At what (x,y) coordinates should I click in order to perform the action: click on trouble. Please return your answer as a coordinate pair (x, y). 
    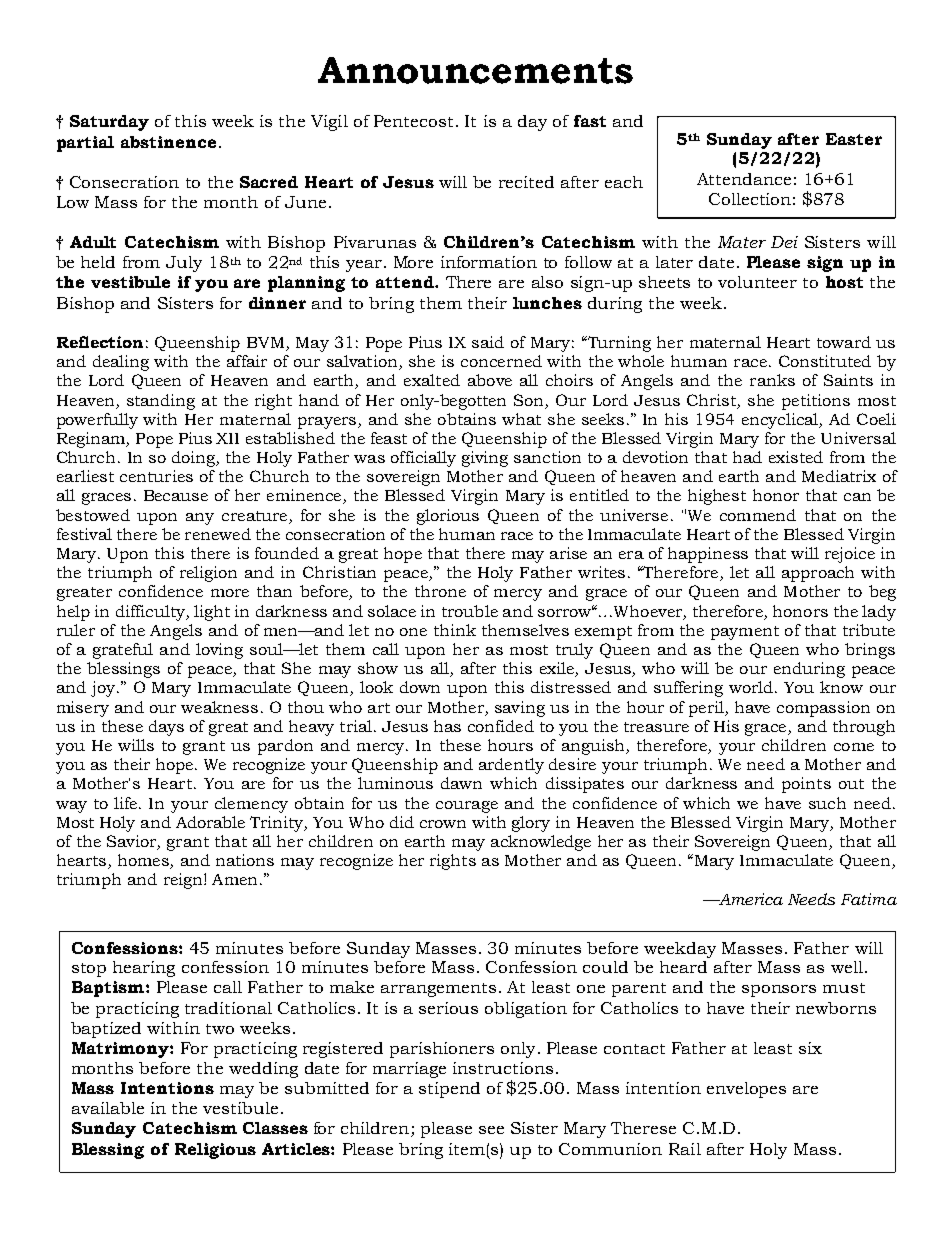
    Looking at the image, I should click on (470, 611).
